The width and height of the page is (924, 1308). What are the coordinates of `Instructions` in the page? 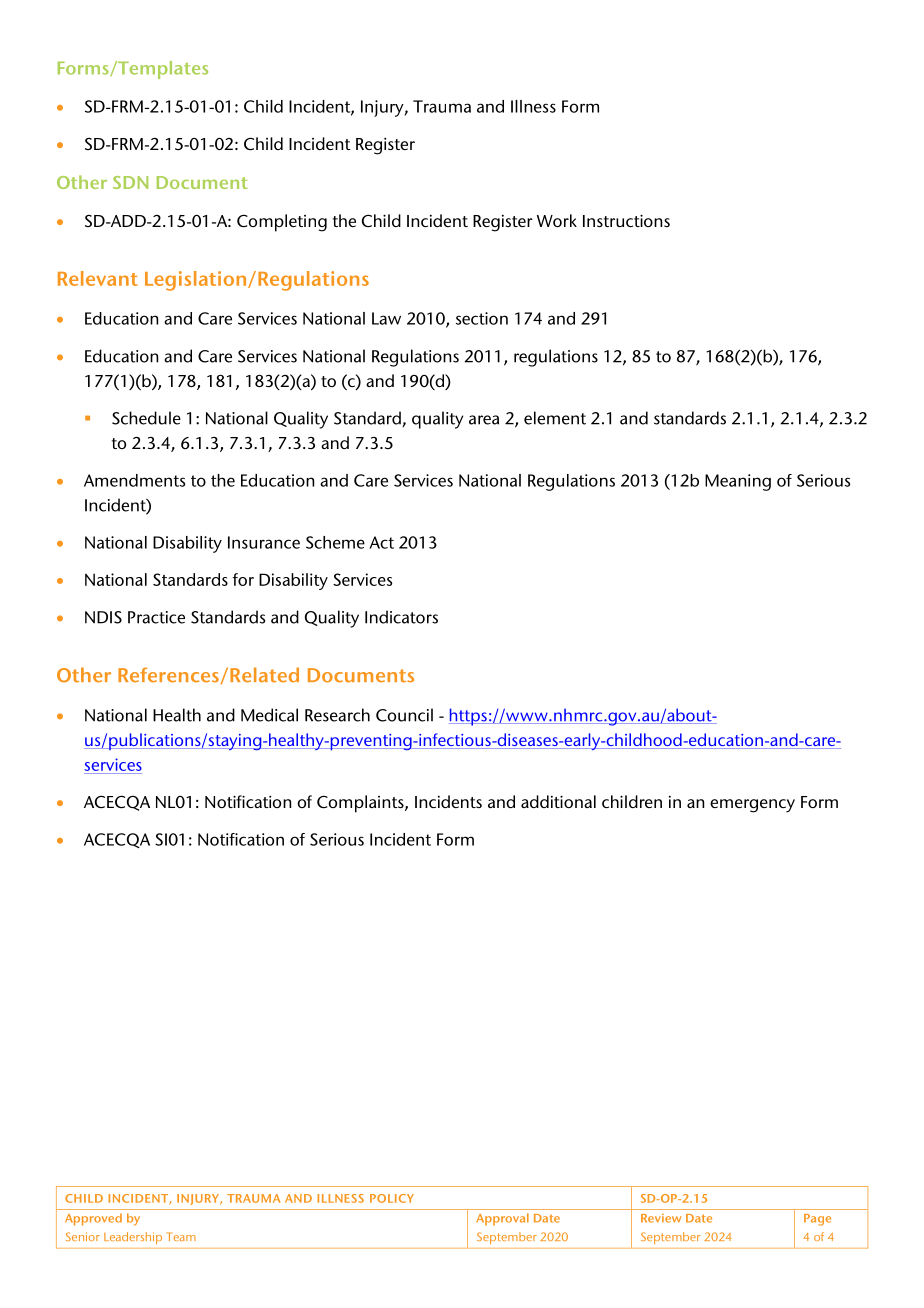 It's located at (626, 220).
